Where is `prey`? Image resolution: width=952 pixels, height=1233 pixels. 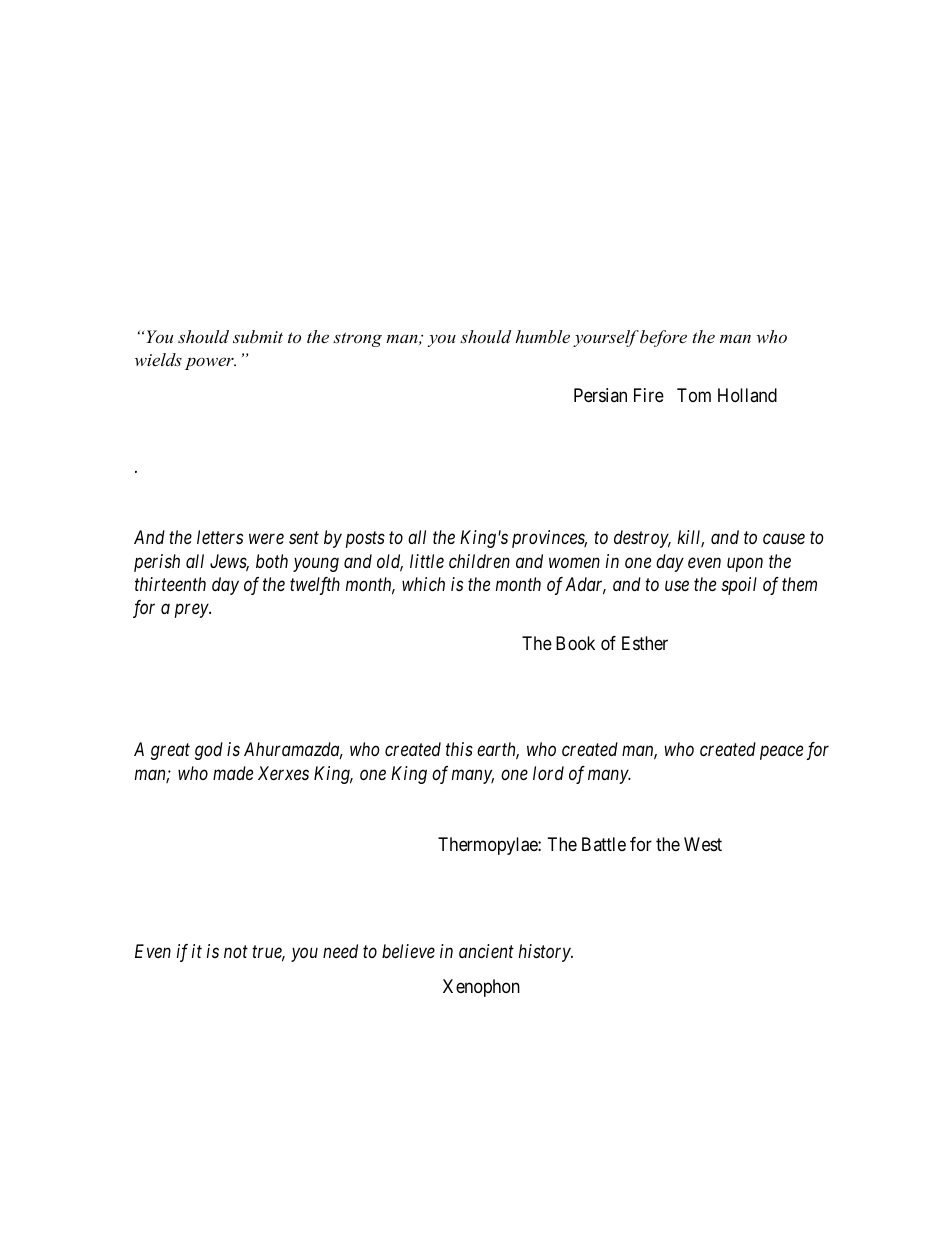 prey is located at coordinates (192, 611).
